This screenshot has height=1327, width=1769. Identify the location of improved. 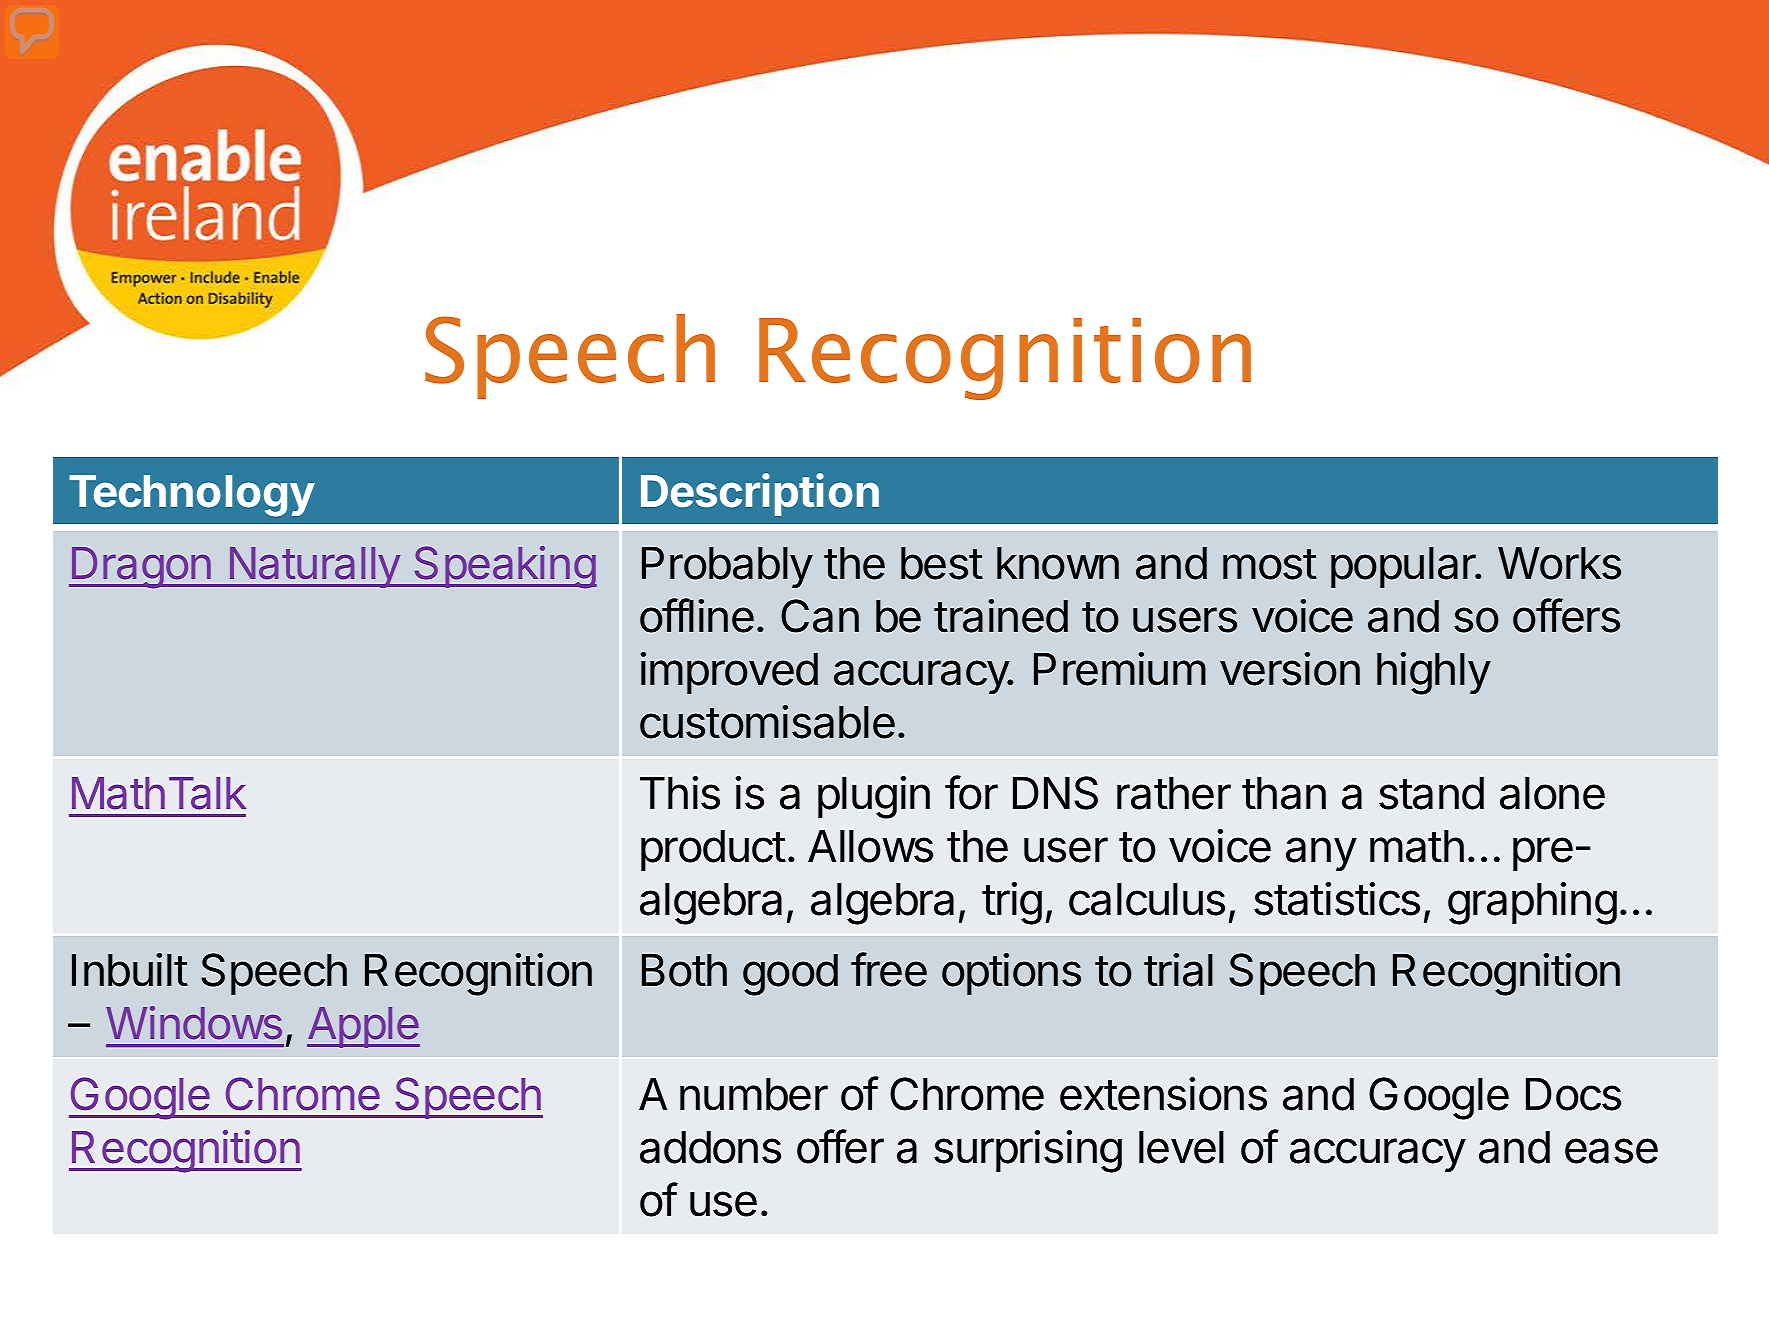
(729, 673).
